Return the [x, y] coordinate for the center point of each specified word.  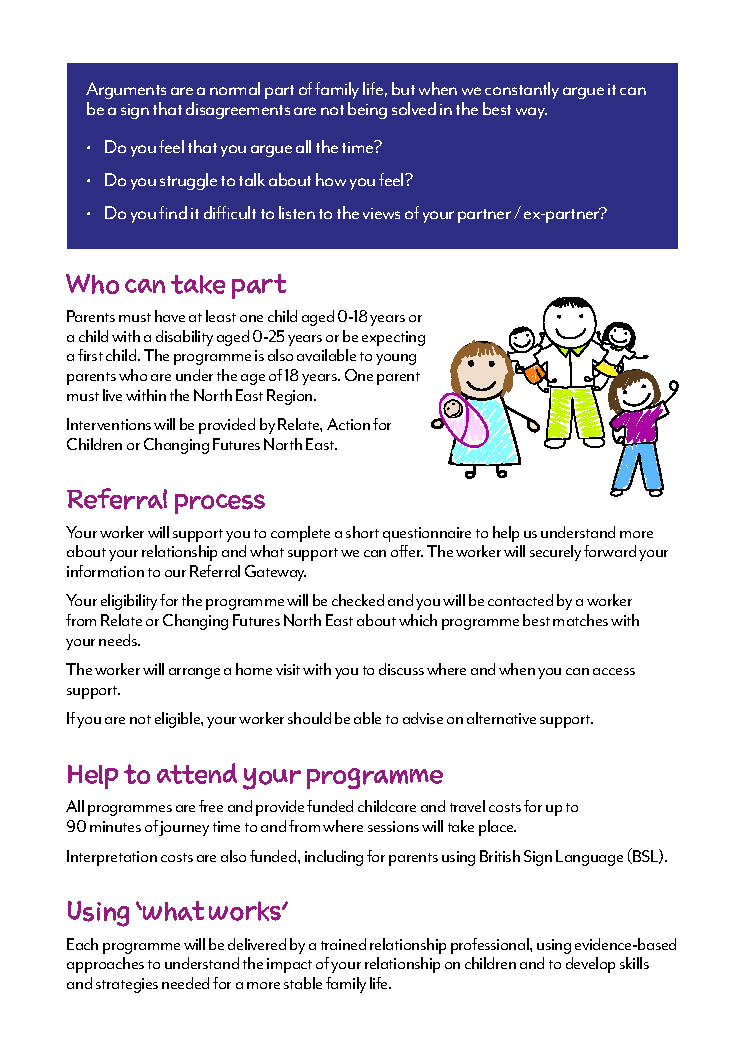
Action [348, 424]
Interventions [109, 424]
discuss [401, 669]
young [396, 359]
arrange [194, 673]
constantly [522, 90]
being [367, 110]
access [614, 671]
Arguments [126, 90]
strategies [127, 985]
